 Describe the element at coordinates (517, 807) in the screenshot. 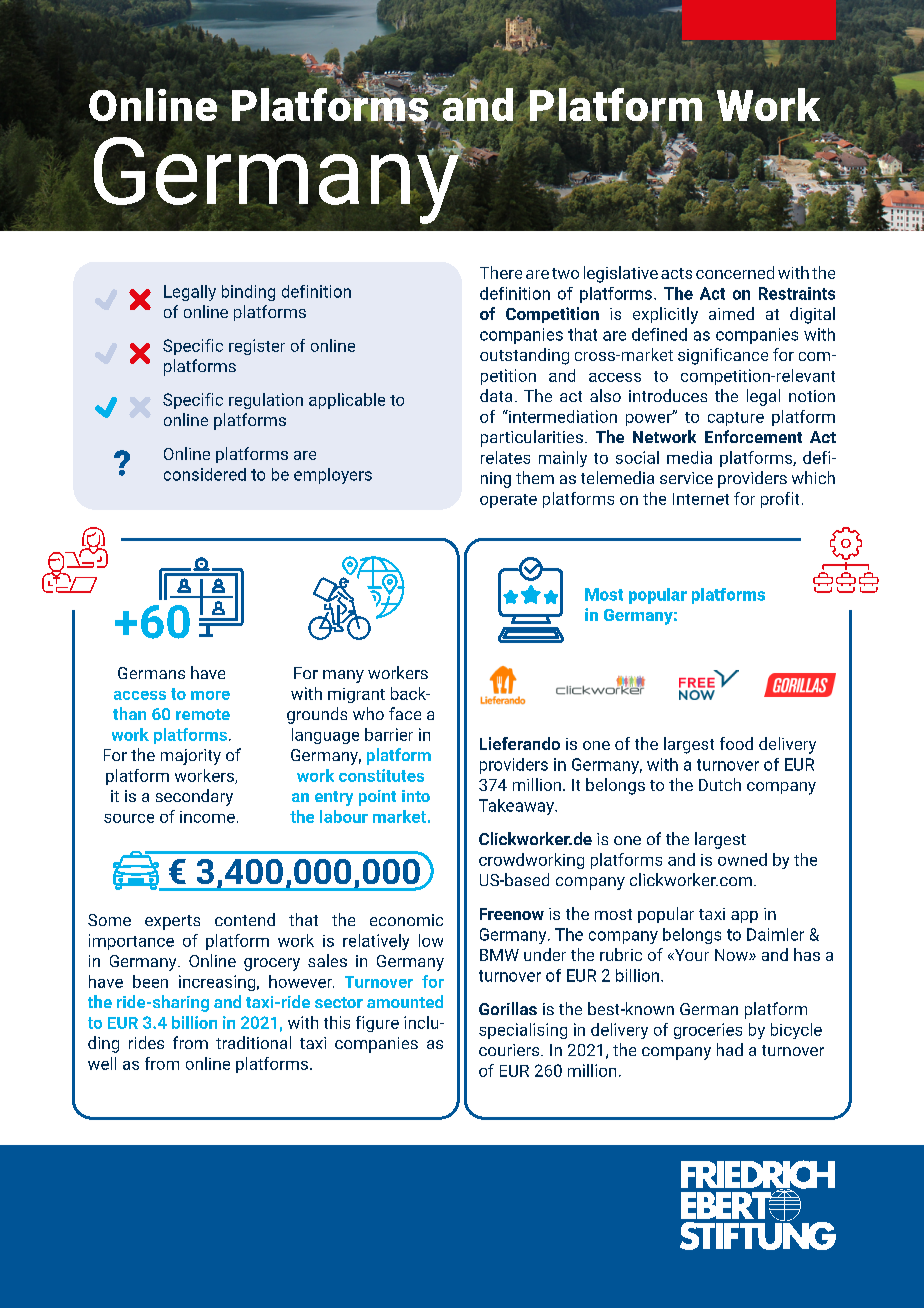

I see `Takeaway` at that location.
